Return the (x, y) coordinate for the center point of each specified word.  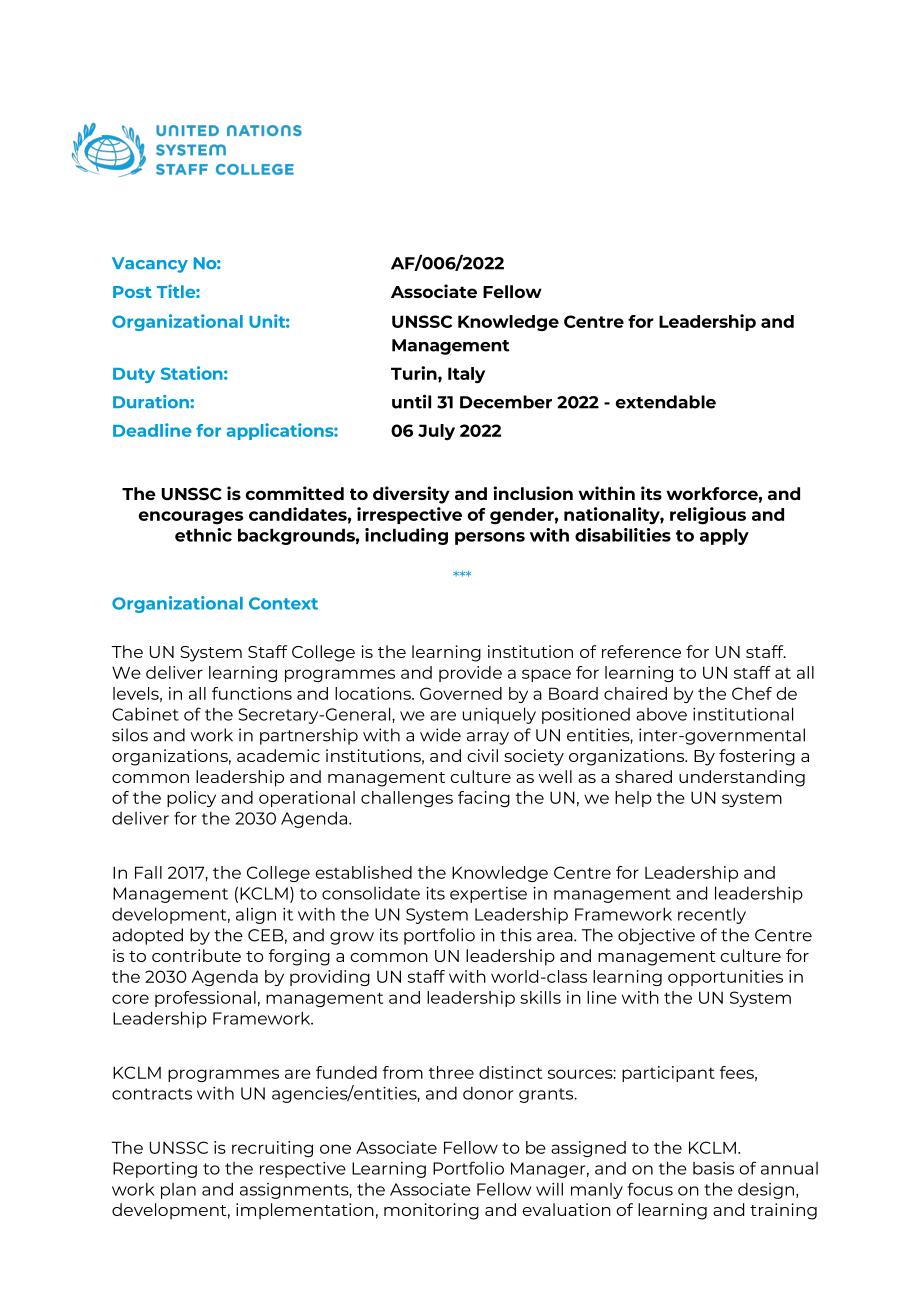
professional (205, 999)
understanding (742, 778)
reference (641, 651)
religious (708, 516)
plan (178, 1191)
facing (484, 799)
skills (540, 997)
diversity (411, 495)
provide (470, 674)
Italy (466, 375)
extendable (666, 402)
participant (668, 1074)
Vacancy (150, 265)
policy (191, 799)
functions (252, 693)
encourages (191, 518)
